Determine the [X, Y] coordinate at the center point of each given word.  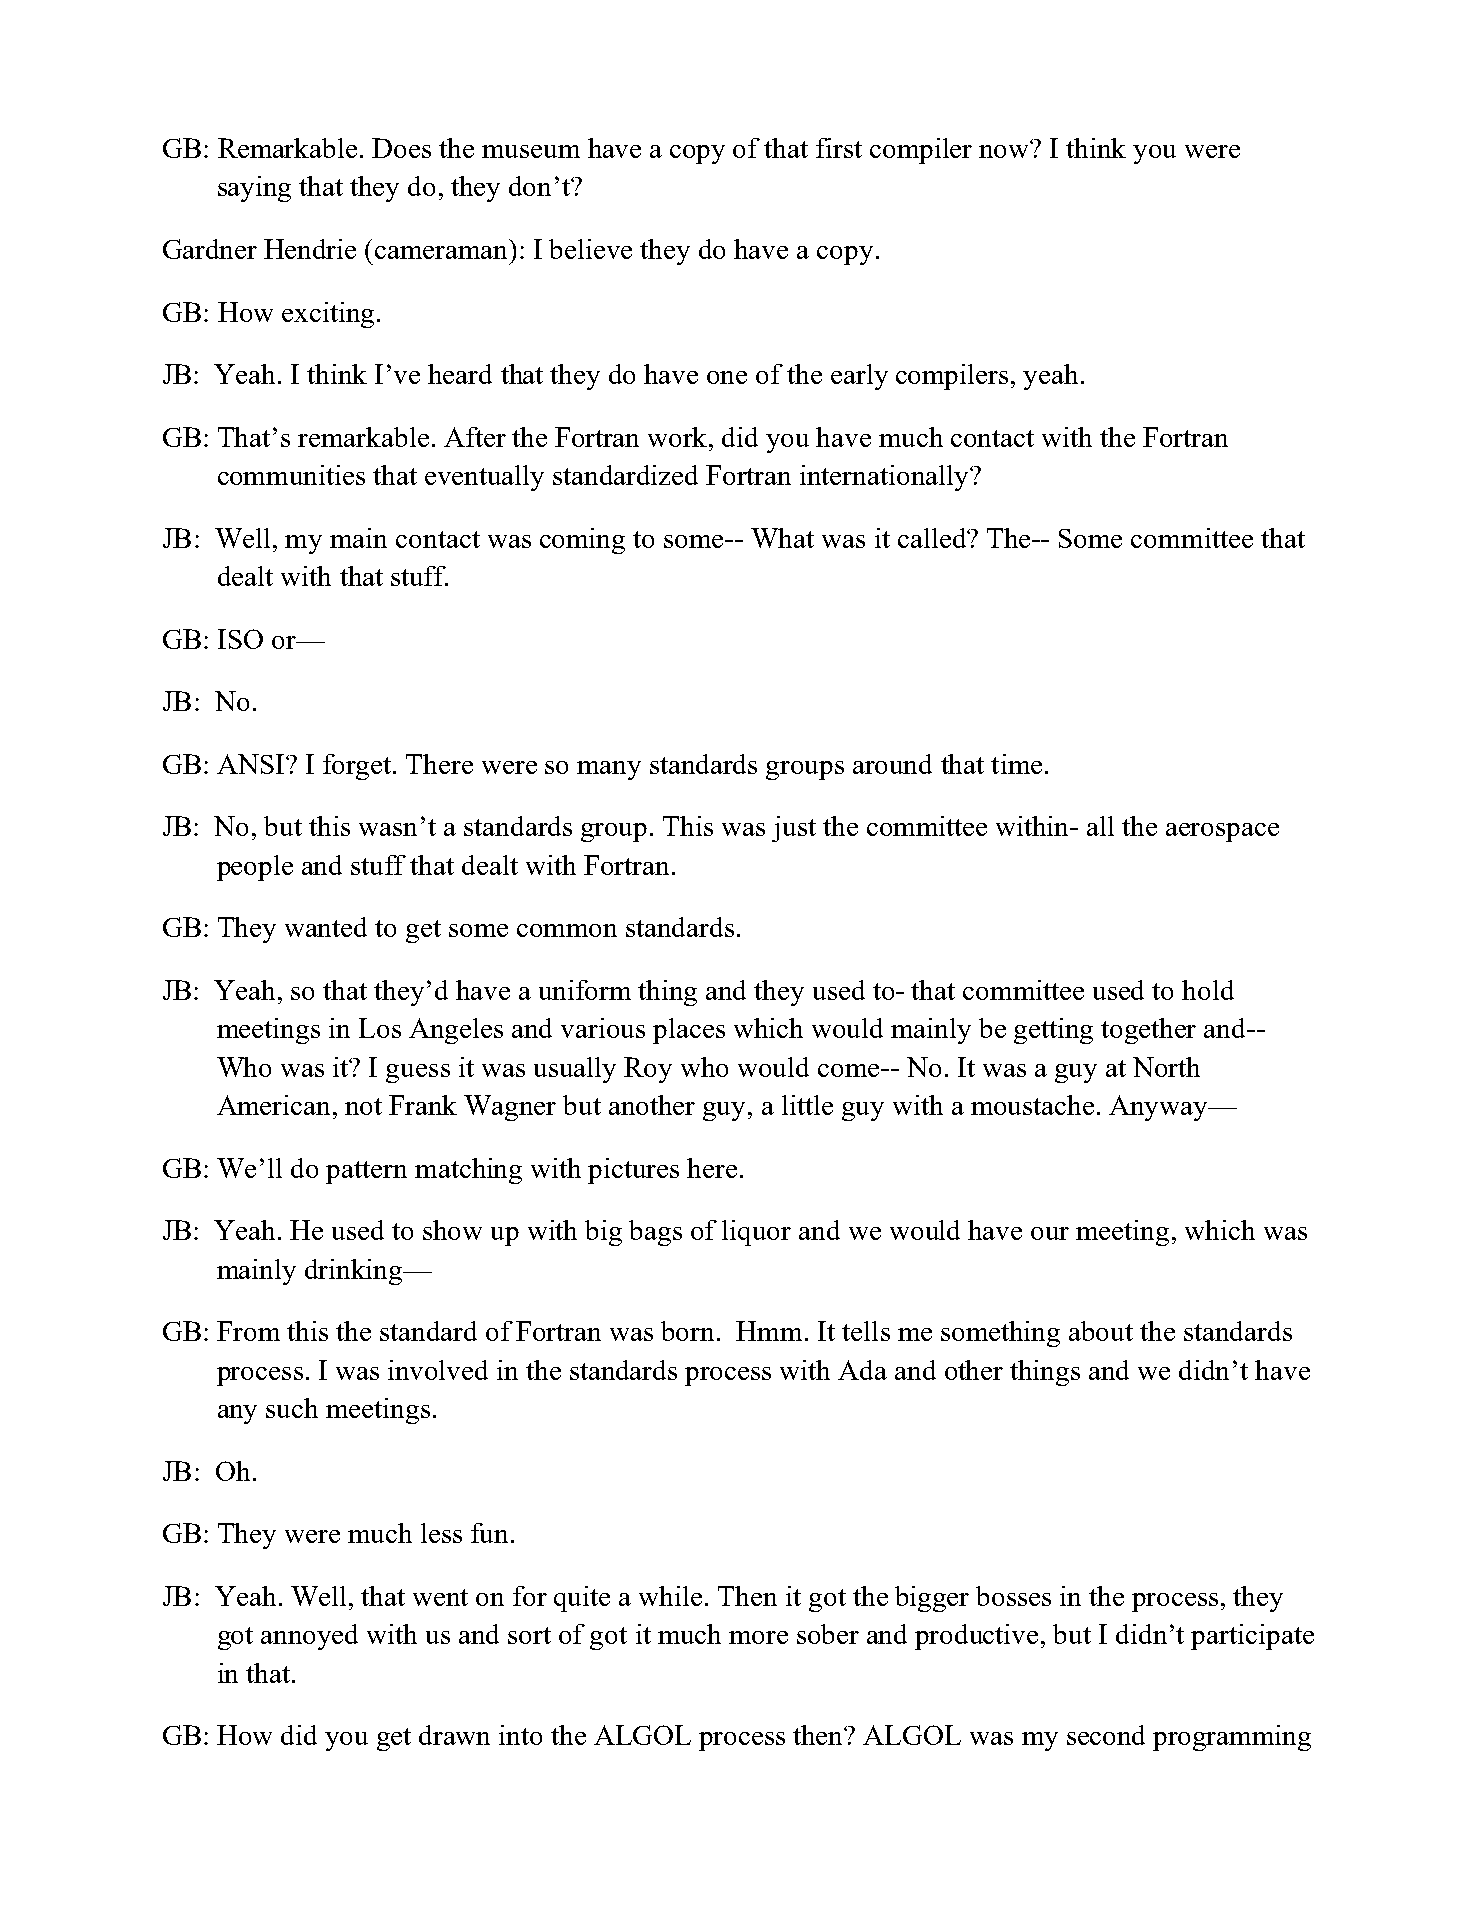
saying [254, 189]
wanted [326, 927]
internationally [885, 478]
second [1106, 1735]
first [839, 148]
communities [291, 475]
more [758, 1637]
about [1101, 1331]
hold [1208, 990]
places [689, 1031]
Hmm [769, 1331]
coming [582, 541]
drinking [355, 1272]
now [1005, 150]
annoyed [309, 1637]
